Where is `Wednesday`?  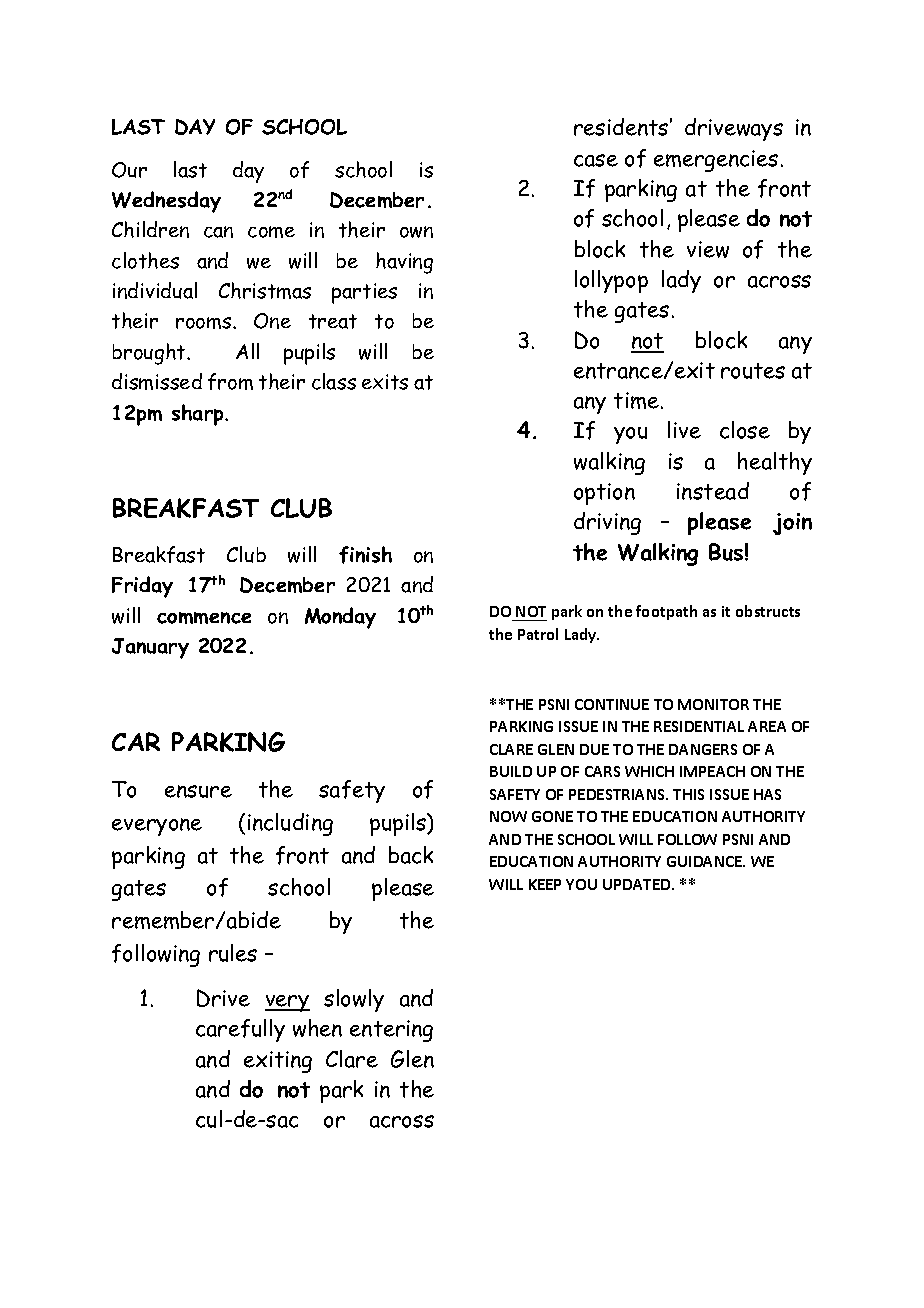
Wednesday is located at coordinates (166, 202).
